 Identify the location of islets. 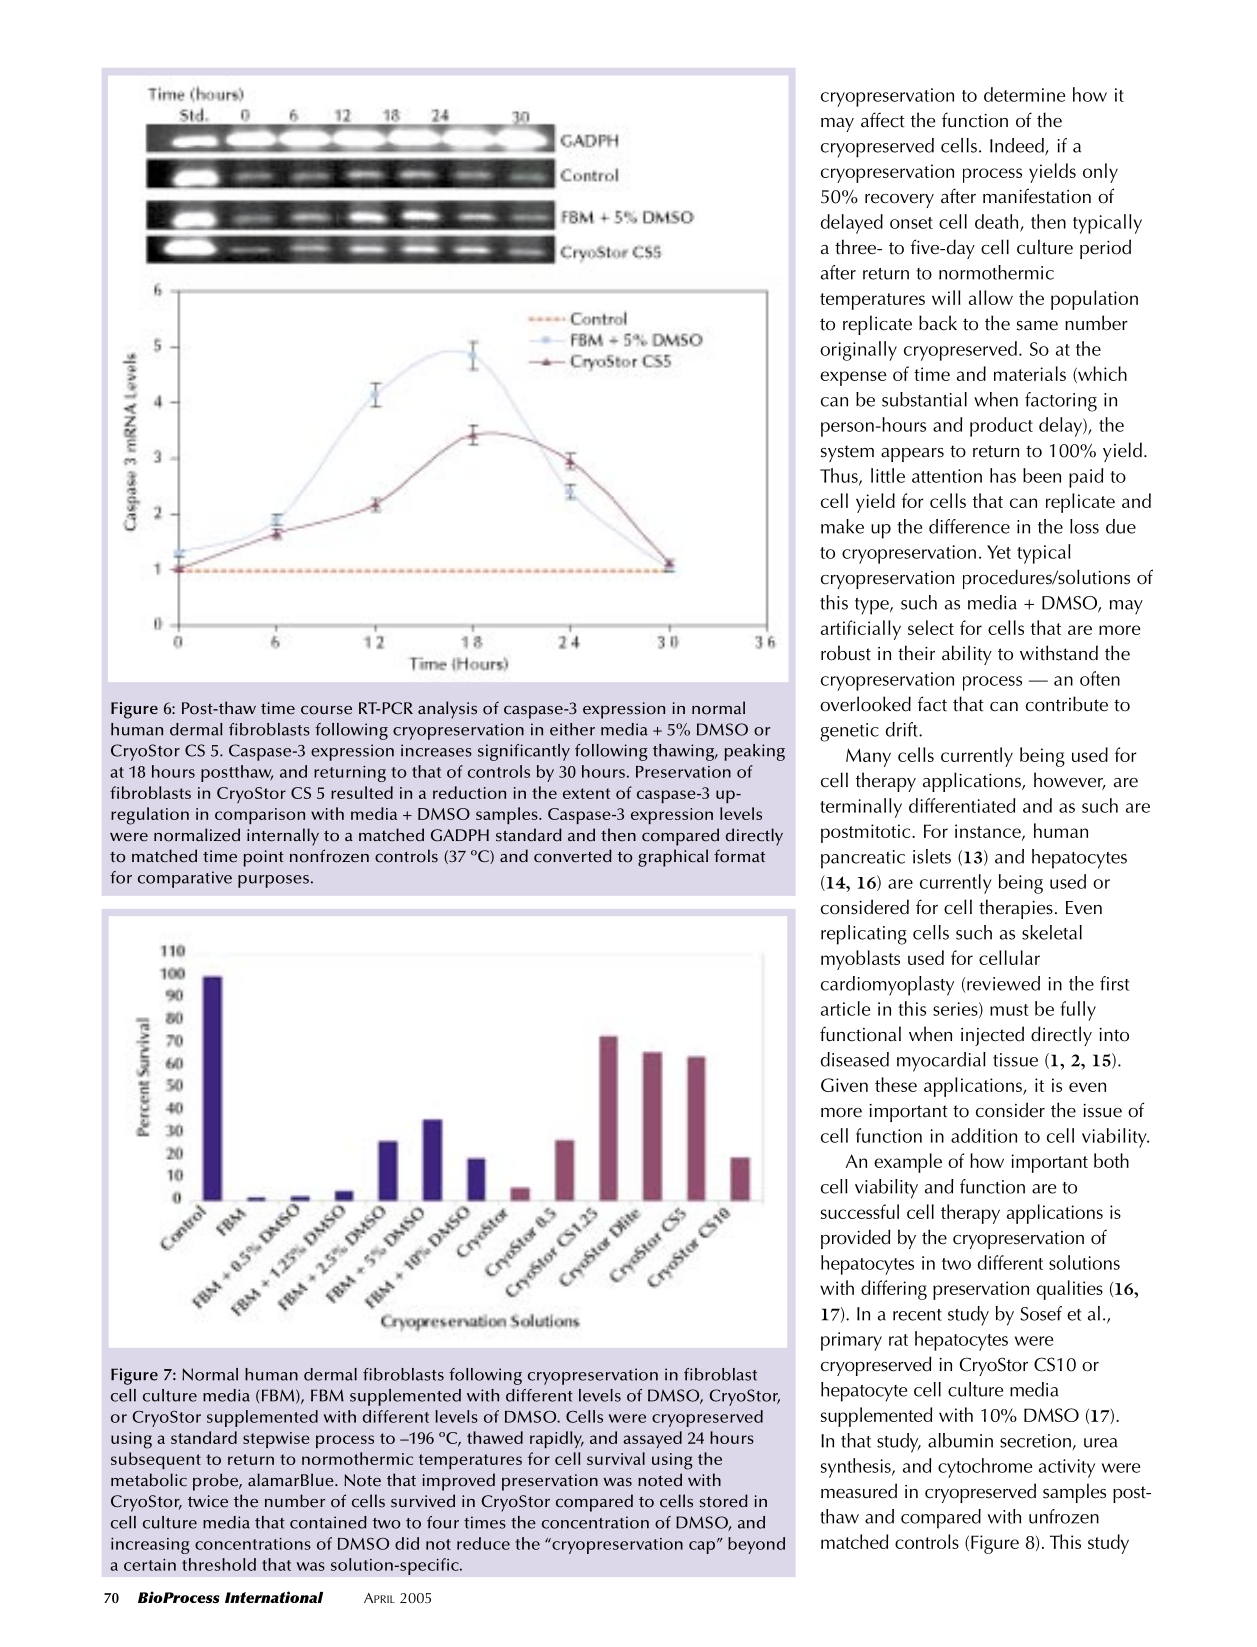
(932, 856).
